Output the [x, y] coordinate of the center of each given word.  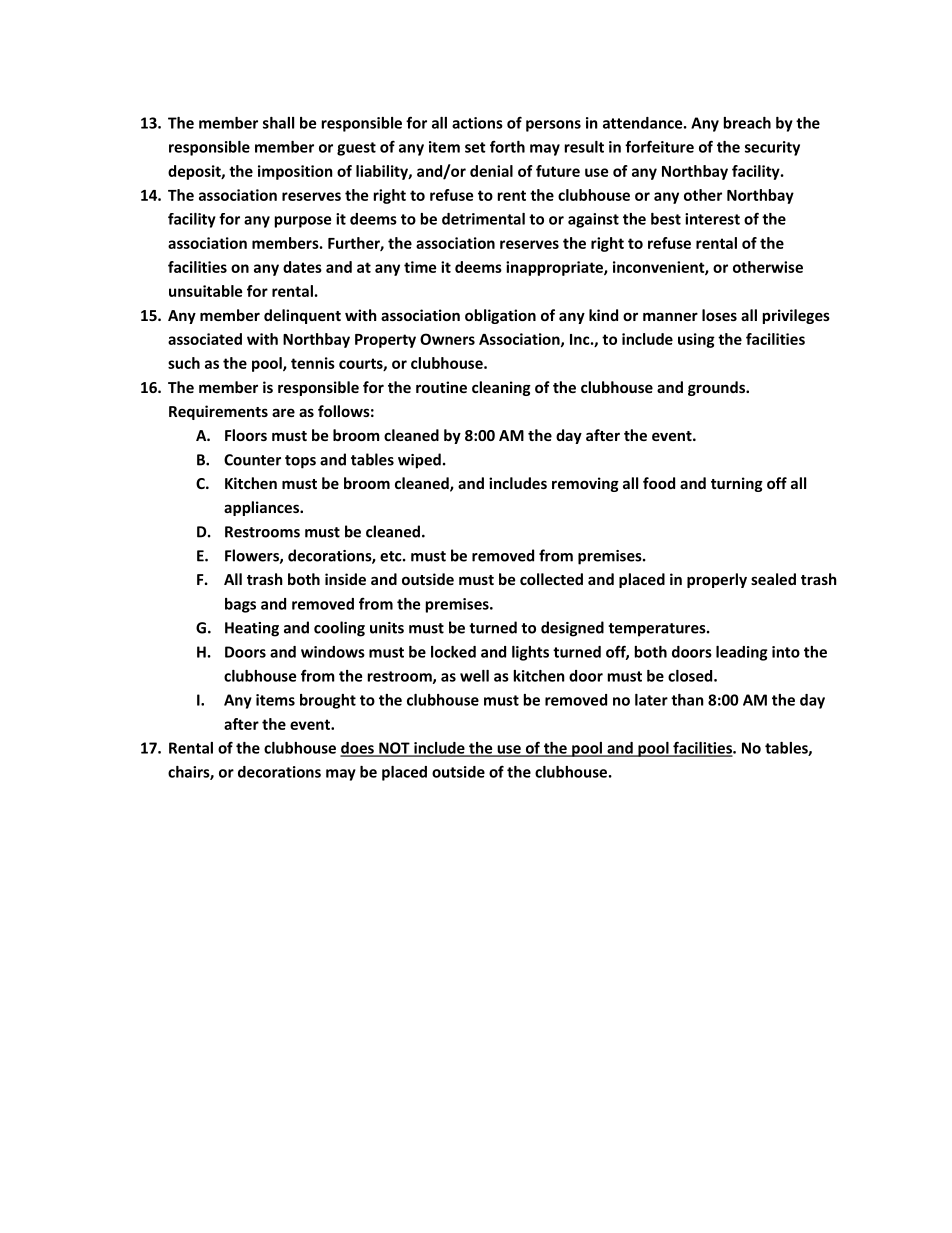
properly [717, 580]
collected [551, 579]
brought [328, 701]
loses [719, 315]
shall [278, 123]
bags [240, 605]
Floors [246, 435]
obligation [500, 316]
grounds [717, 388]
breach [747, 123]
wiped [419, 461]
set [475, 147]
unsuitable [205, 291]
